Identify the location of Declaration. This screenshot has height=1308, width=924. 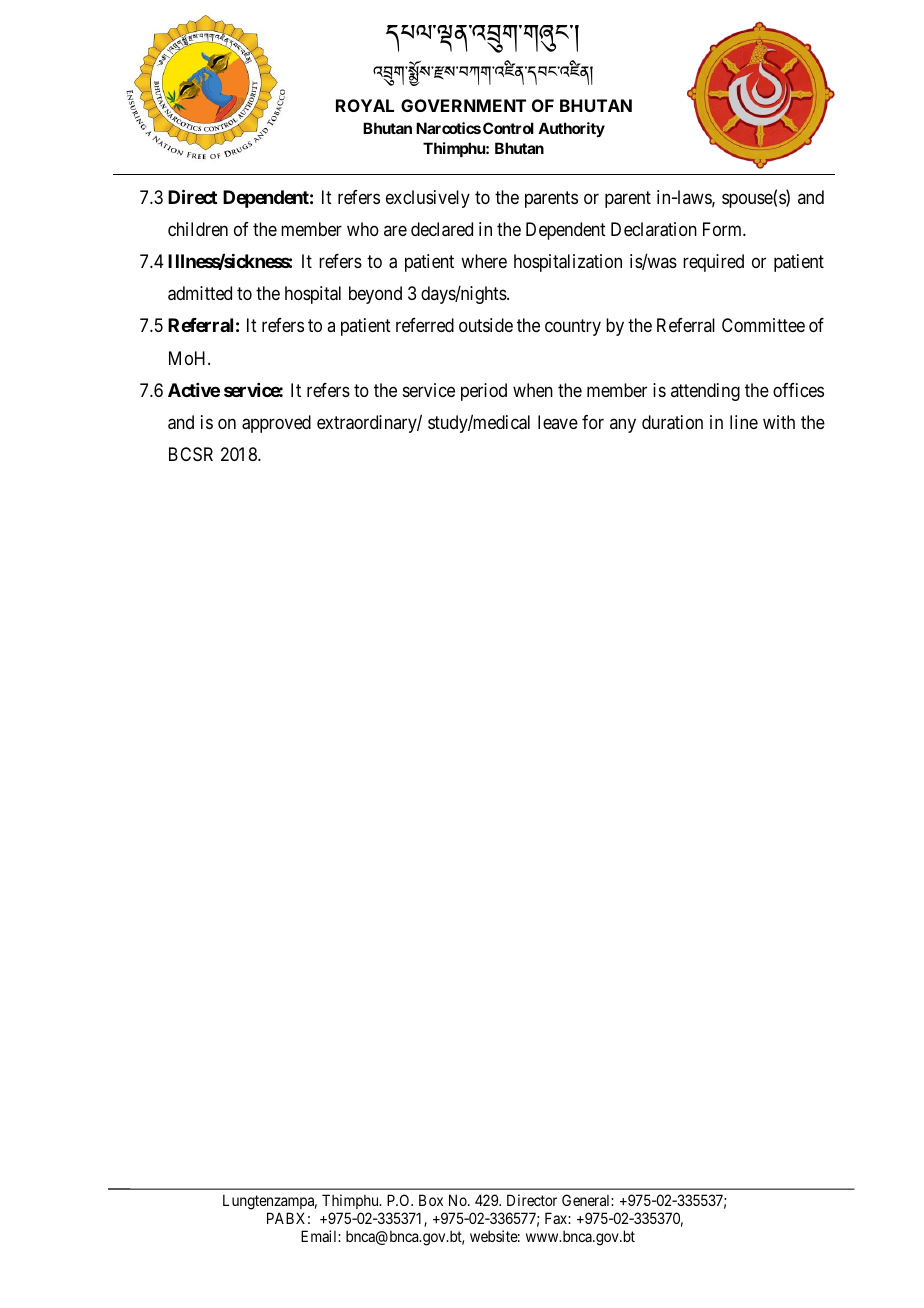
(654, 229).
